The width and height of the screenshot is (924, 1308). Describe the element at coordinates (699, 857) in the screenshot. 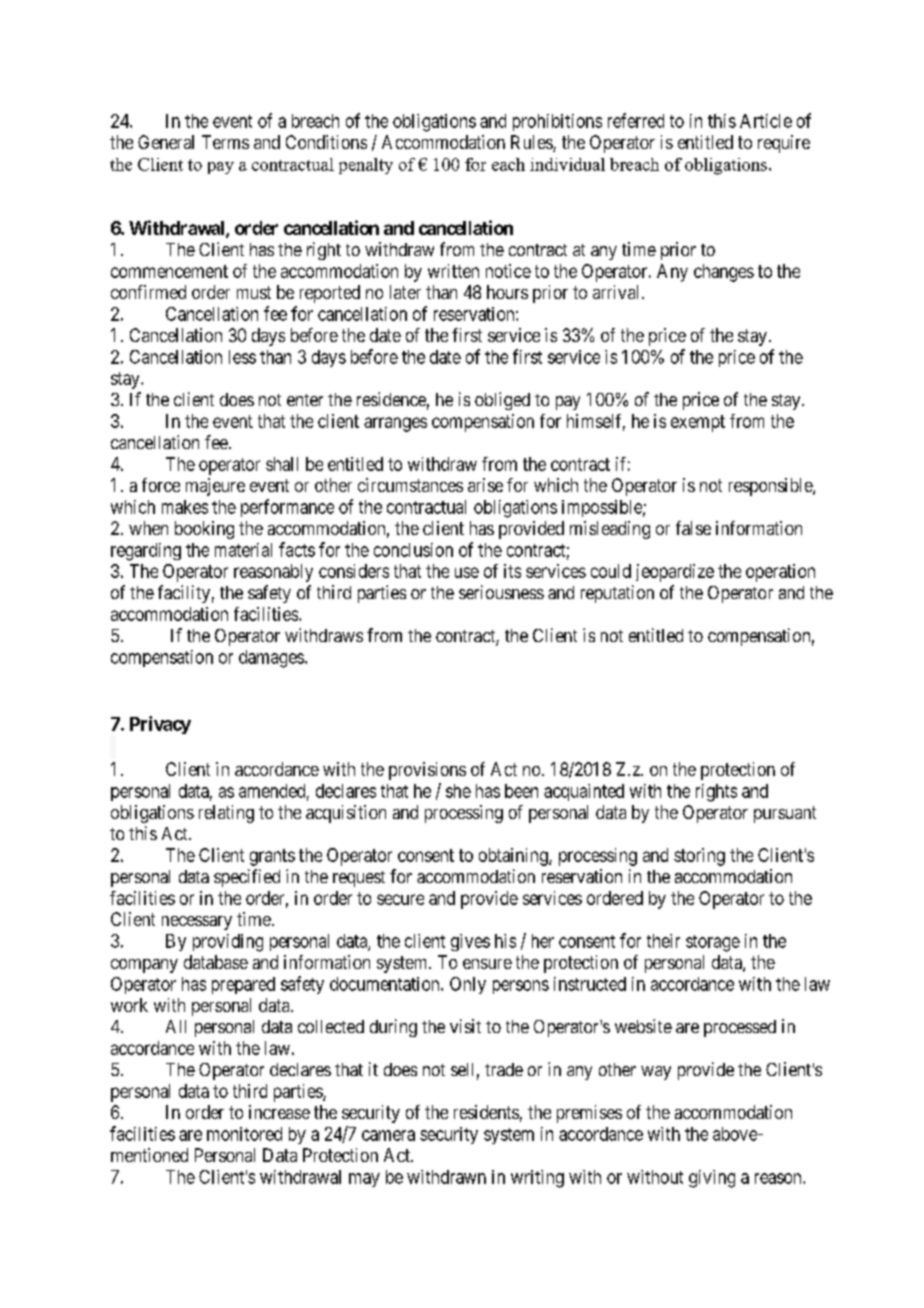

I see `storing` at that location.
